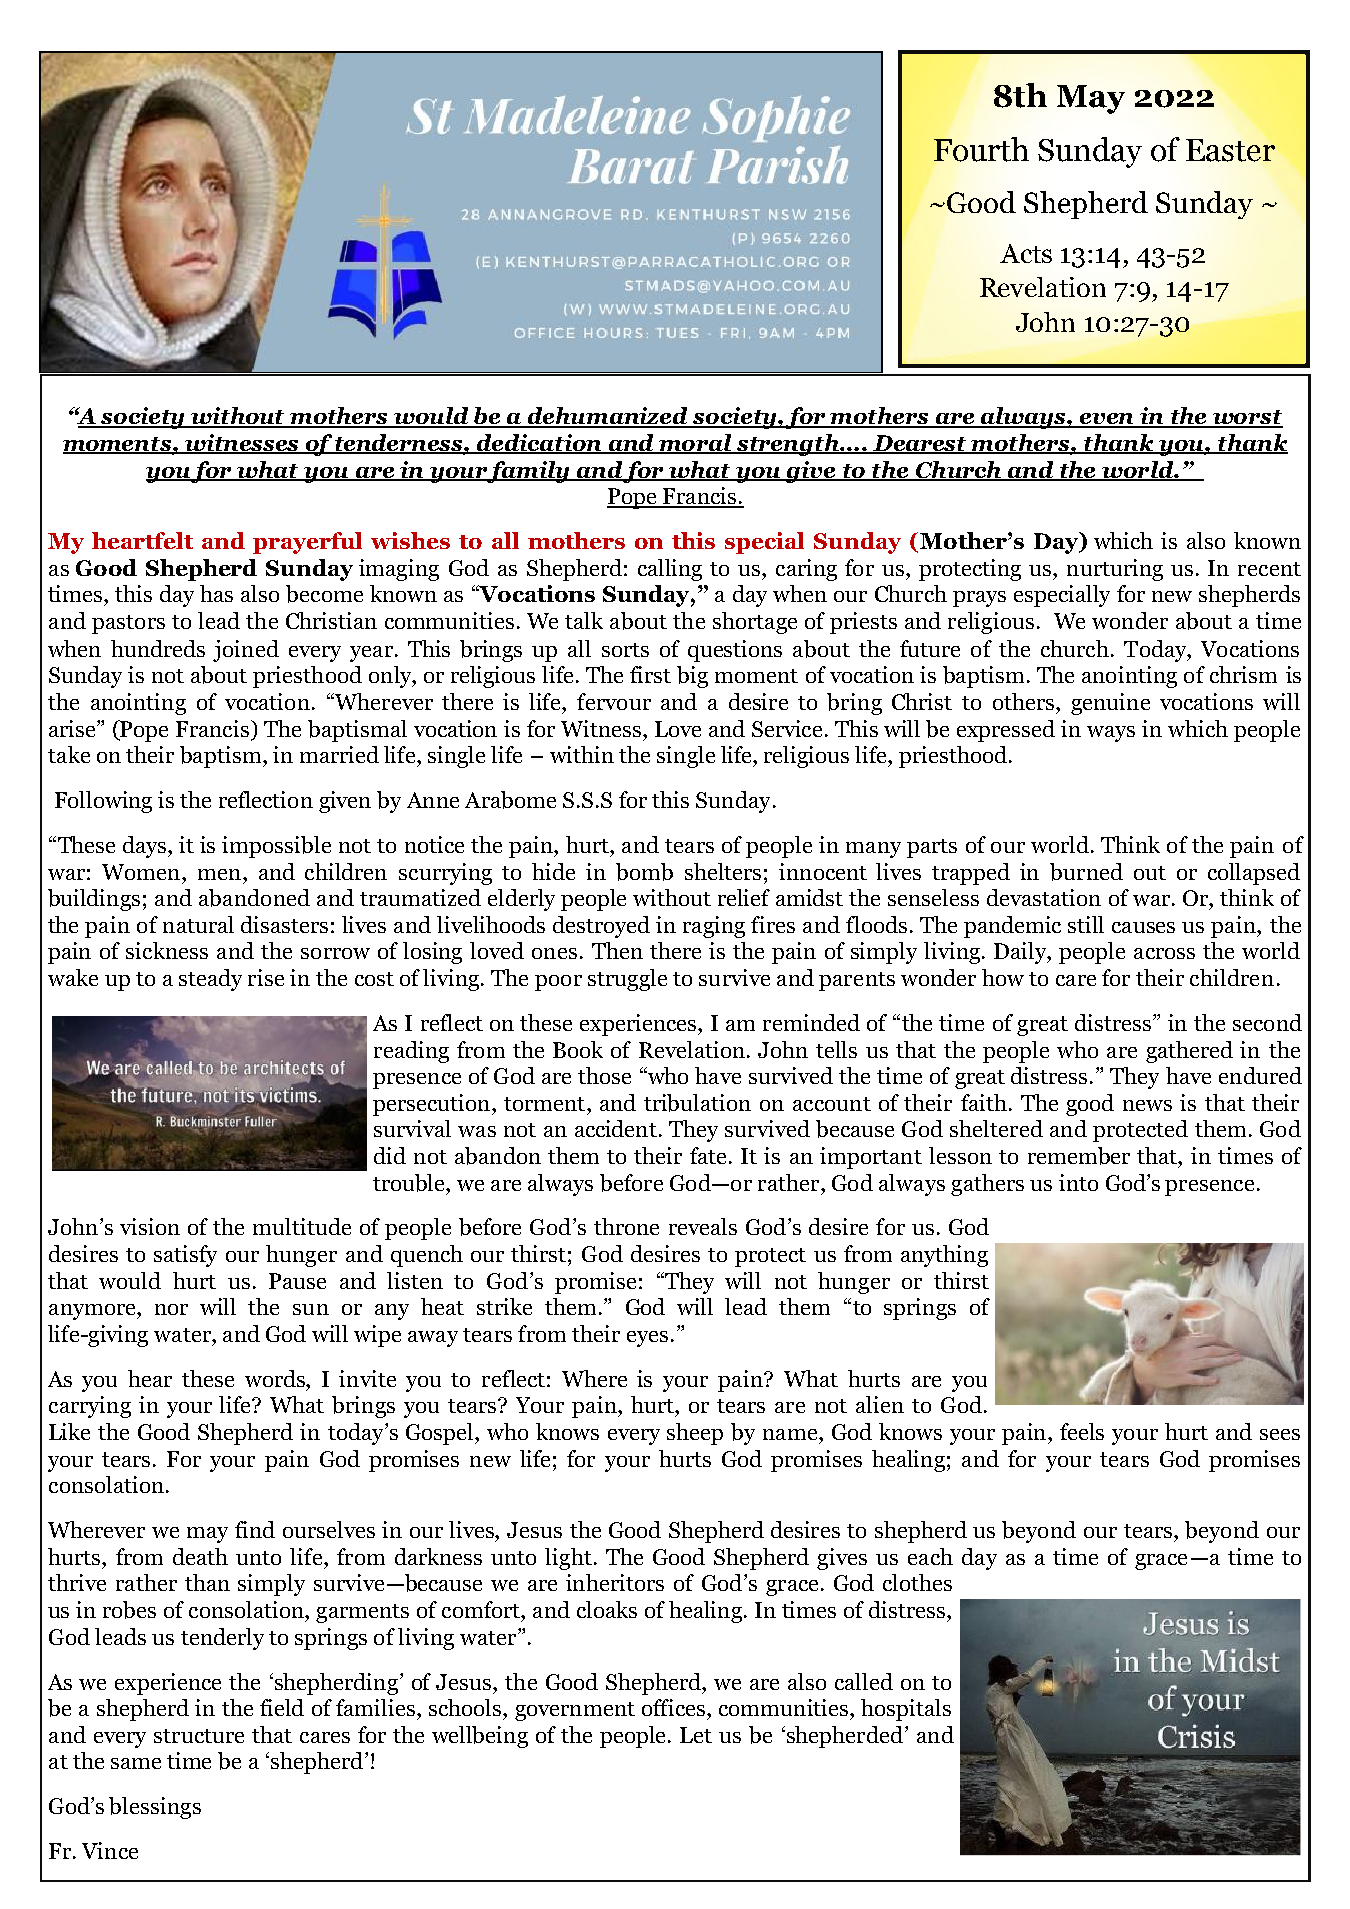 The width and height of the image is (1350, 1909). Describe the element at coordinates (608, 417) in the image. I see `dehumanized` at that location.
